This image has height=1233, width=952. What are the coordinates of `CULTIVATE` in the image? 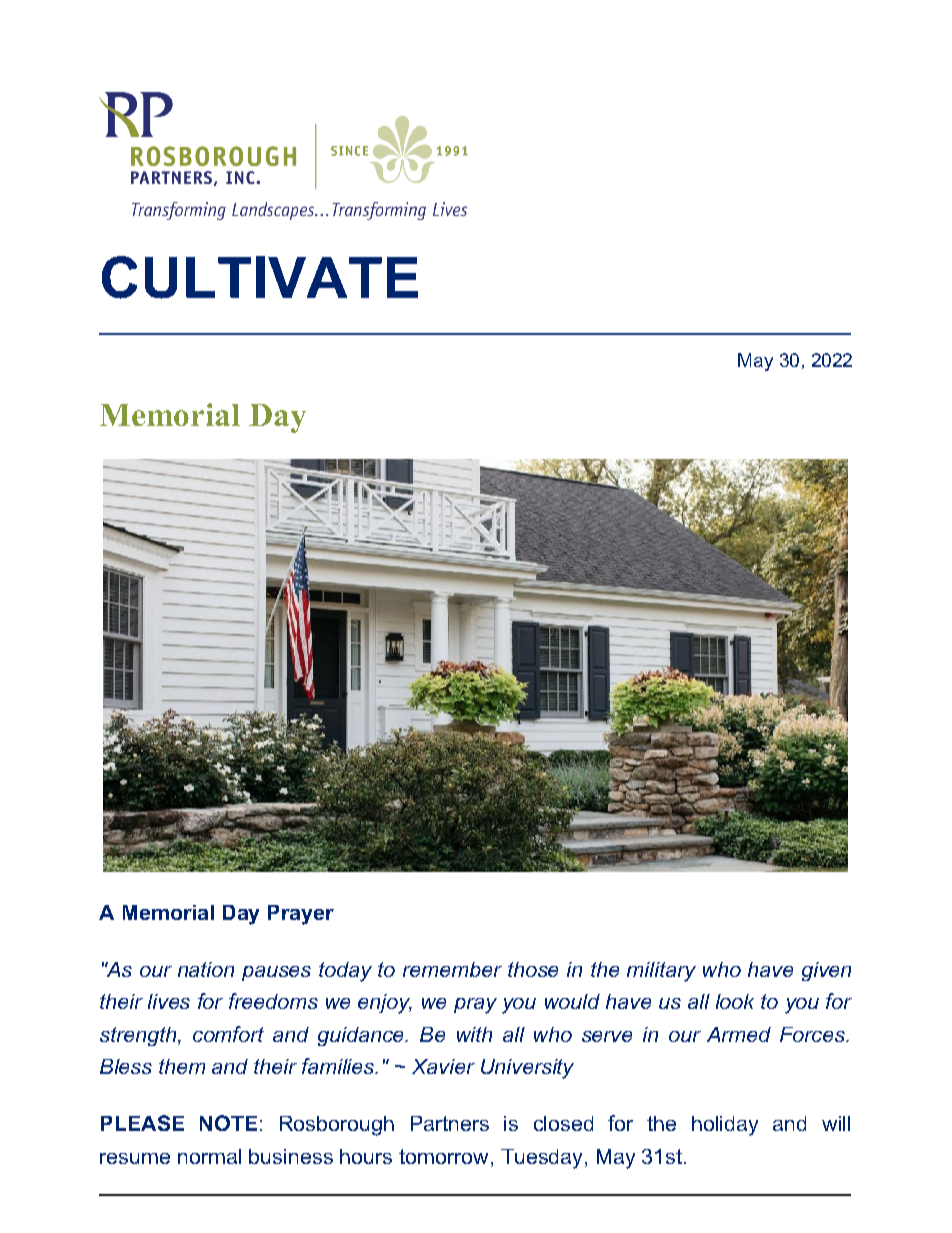 It's located at (260, 277).
